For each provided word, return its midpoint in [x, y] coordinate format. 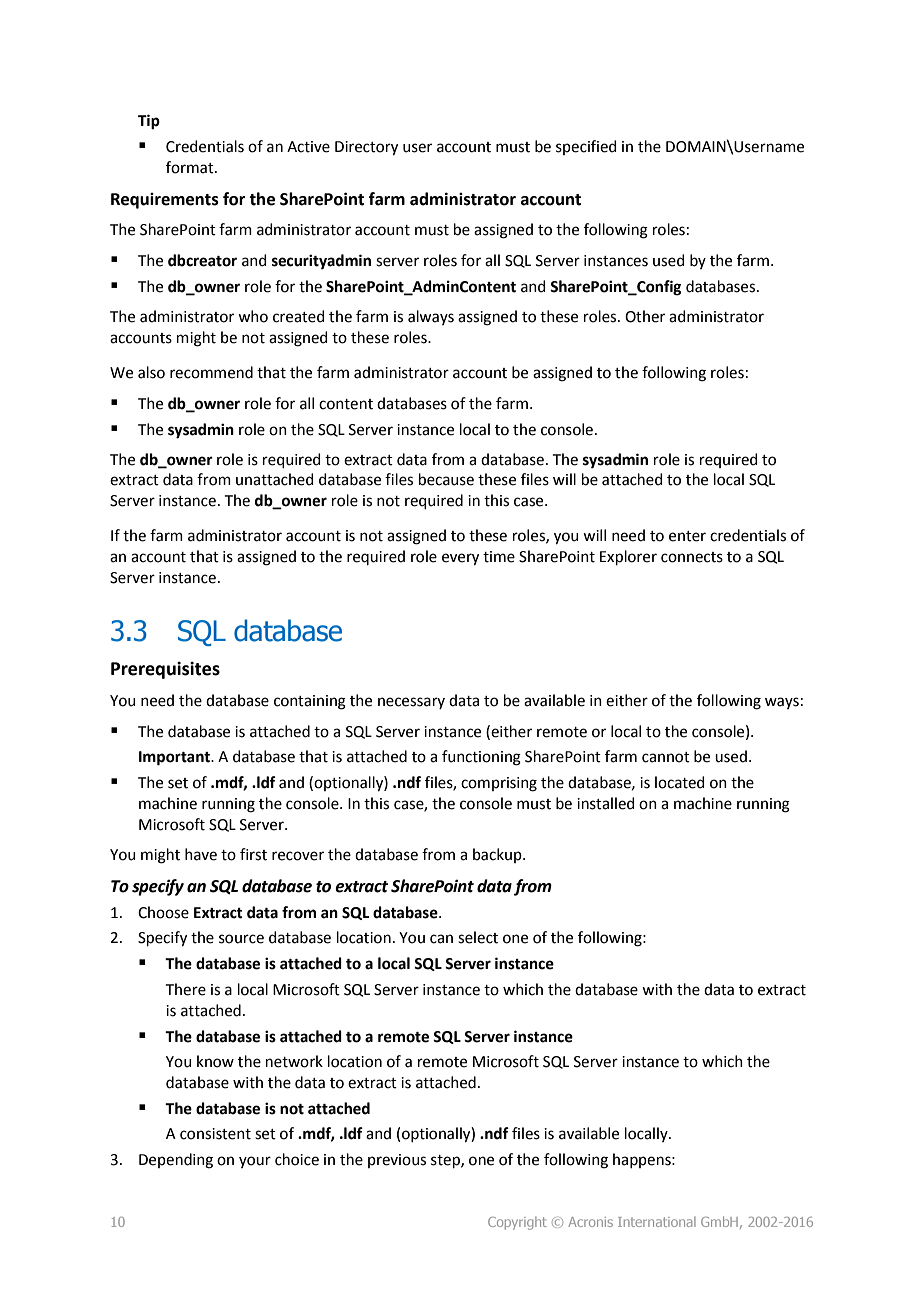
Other [645, 316]
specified [586, 147]
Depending [176, 1161]
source [241, 939]
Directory [366, 148]
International [657, 1222]
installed [606, 803]
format [191, 167]
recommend [211, 372]
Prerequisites [165, 670]
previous [397, 1161]
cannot [666, 757]
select [478, 937]
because [446, 479]
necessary [411, 703]
